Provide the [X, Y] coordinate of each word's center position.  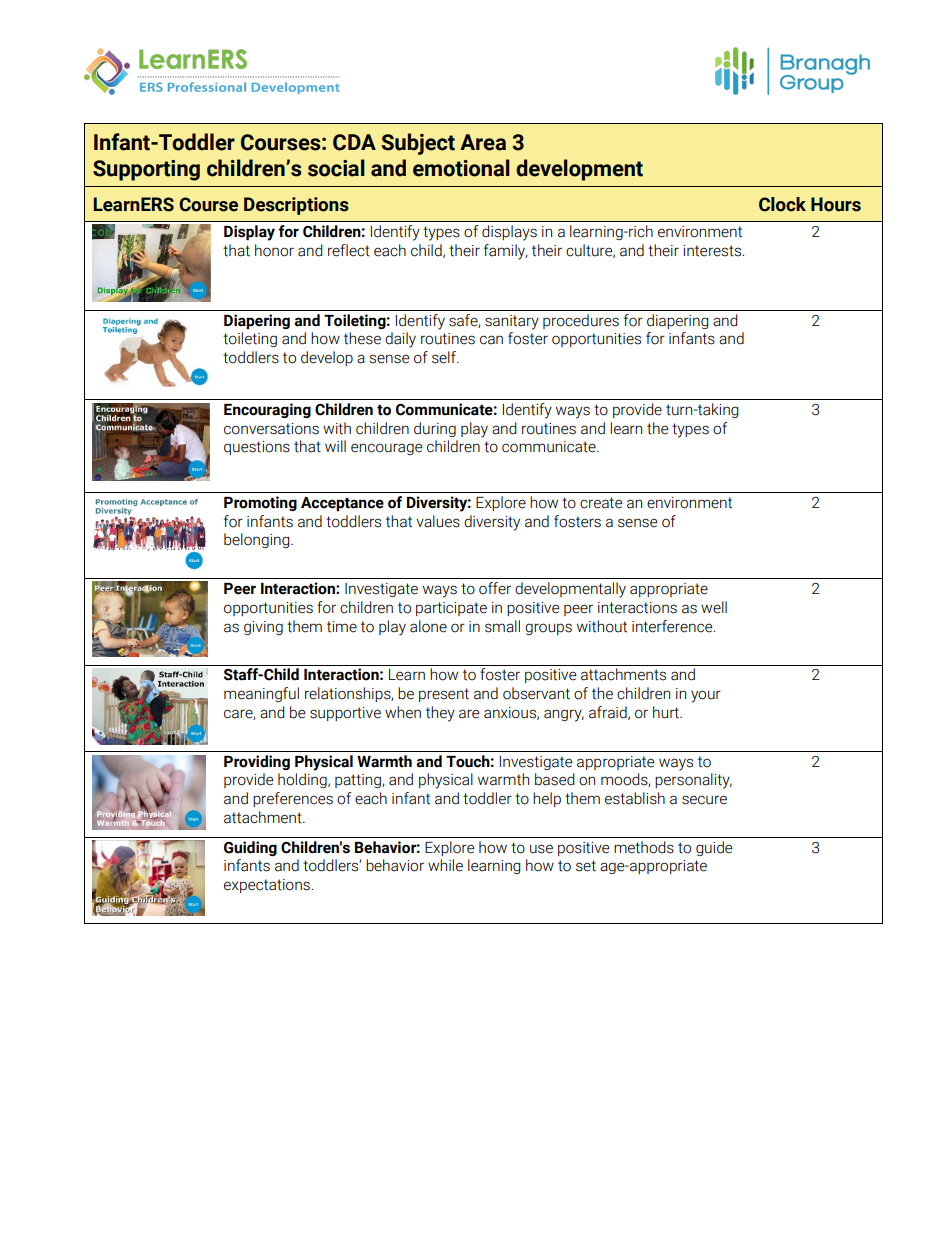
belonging [258, 540]
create [601, 503]
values [438, 521]
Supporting [146, 170]
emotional [461, 168]
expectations [268, 886]
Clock [782, 204]
